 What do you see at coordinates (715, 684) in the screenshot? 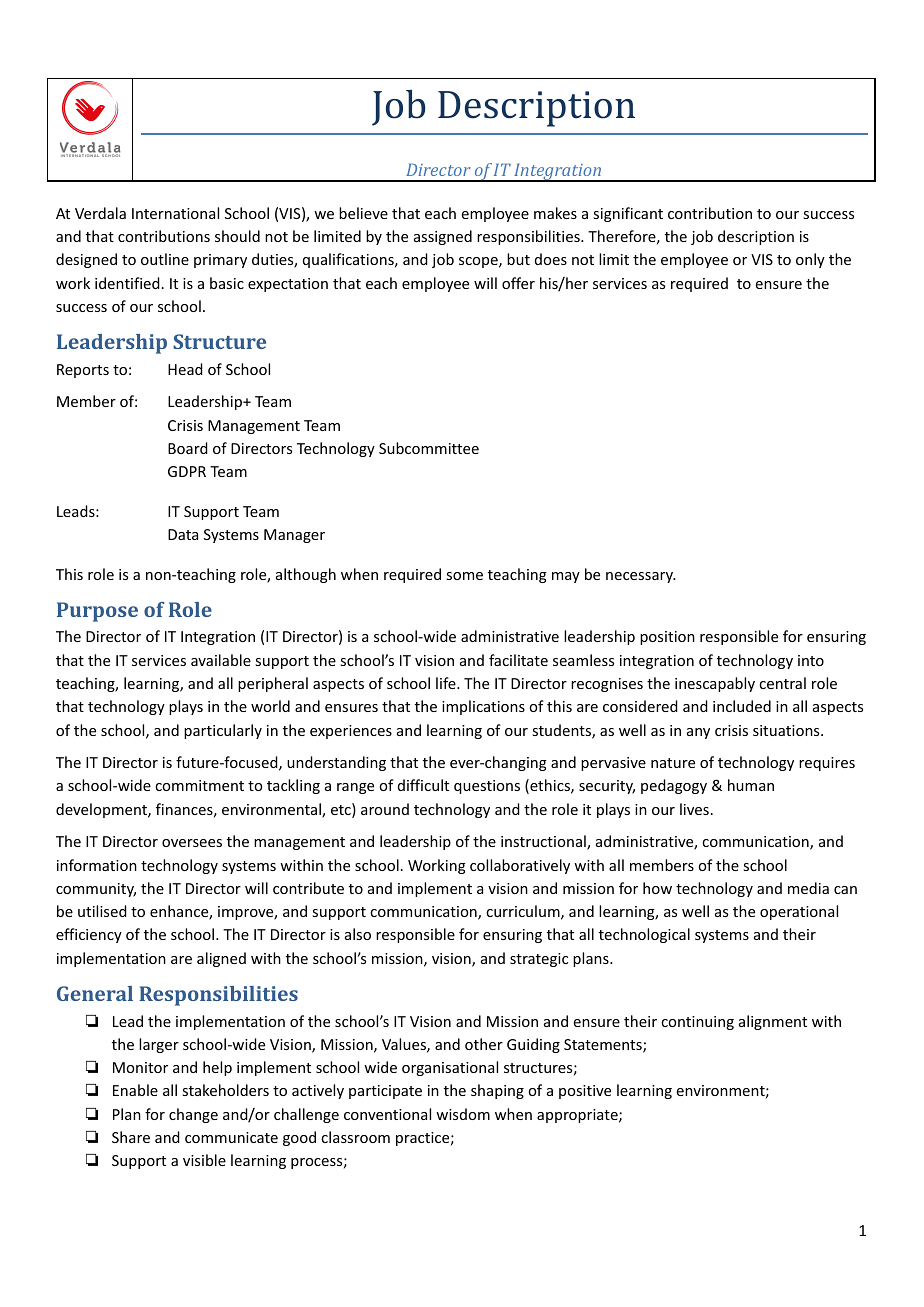
I see `inescapably` at bounding box center [715, 684].
